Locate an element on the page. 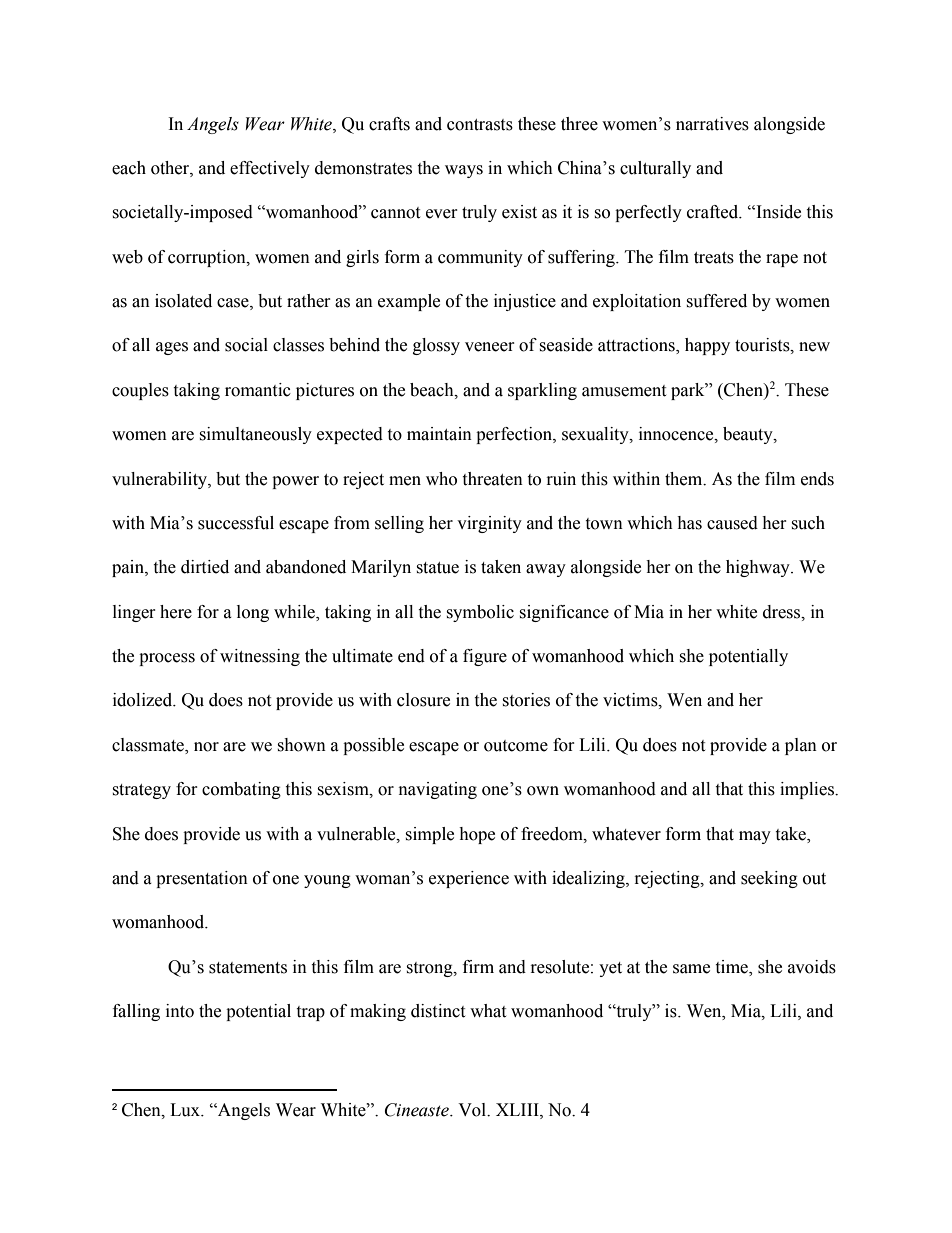  effectively is located at coordinates (270, 169).
